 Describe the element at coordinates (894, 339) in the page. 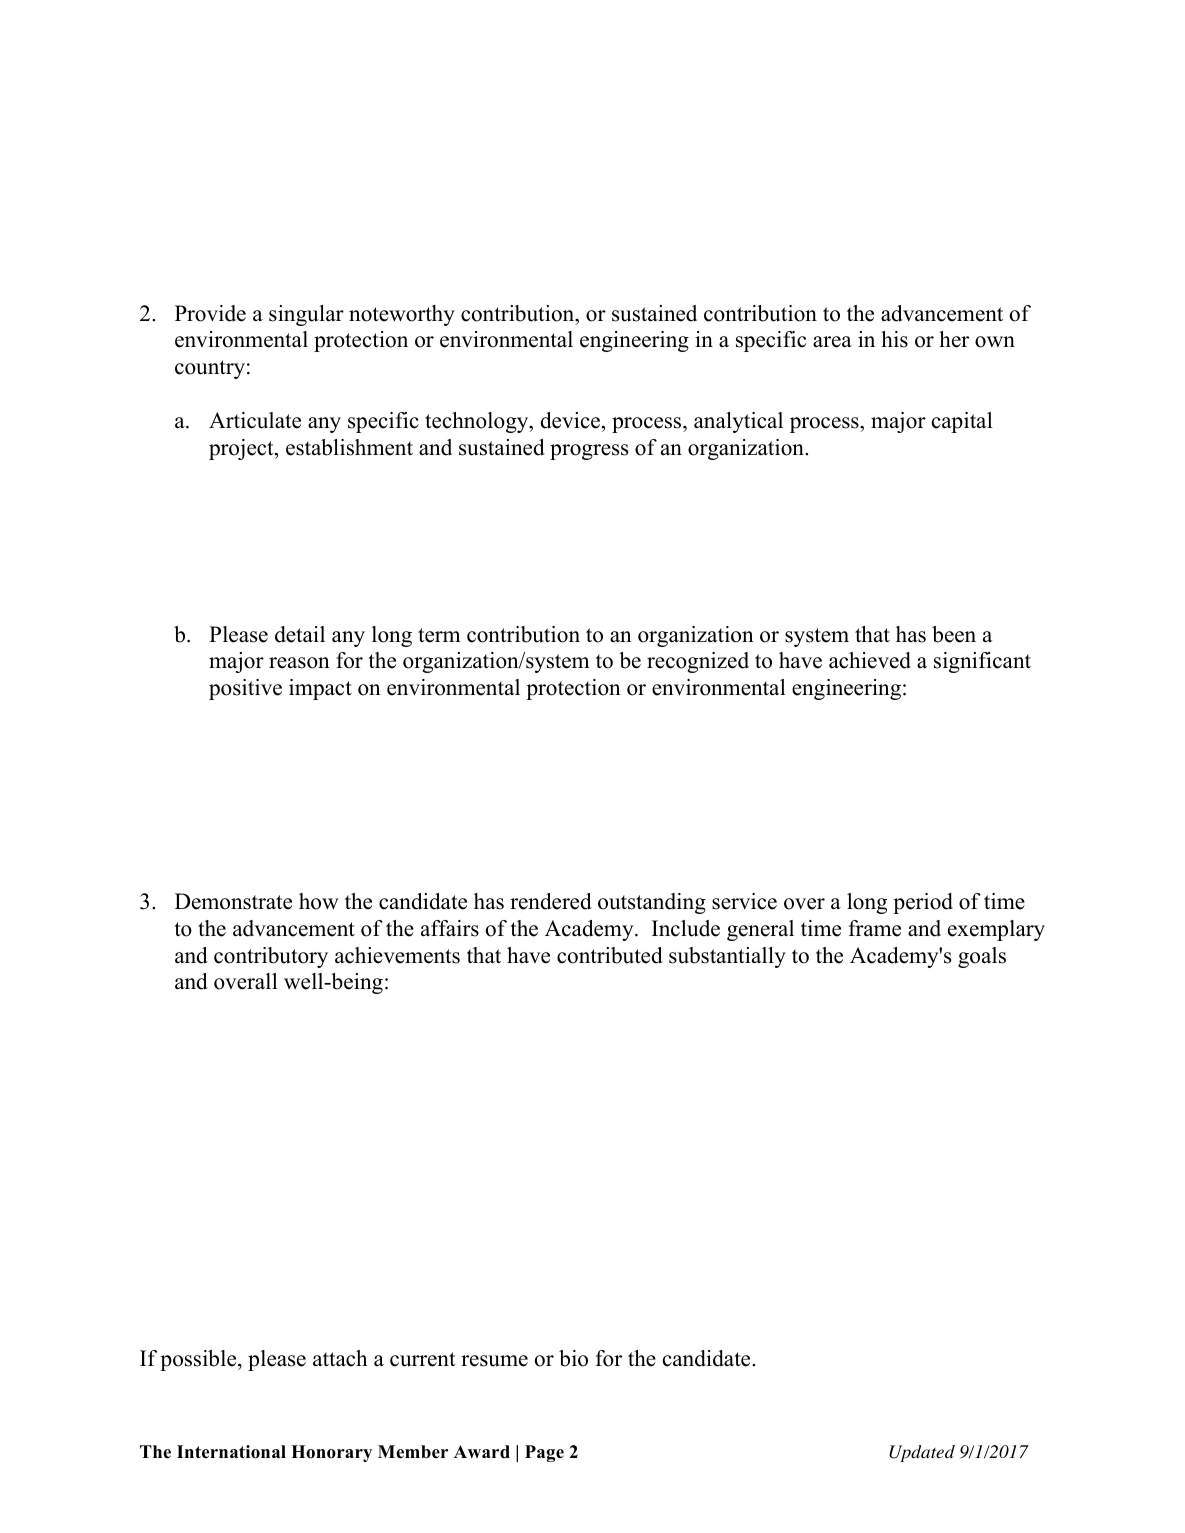

I see `his` at that location.
